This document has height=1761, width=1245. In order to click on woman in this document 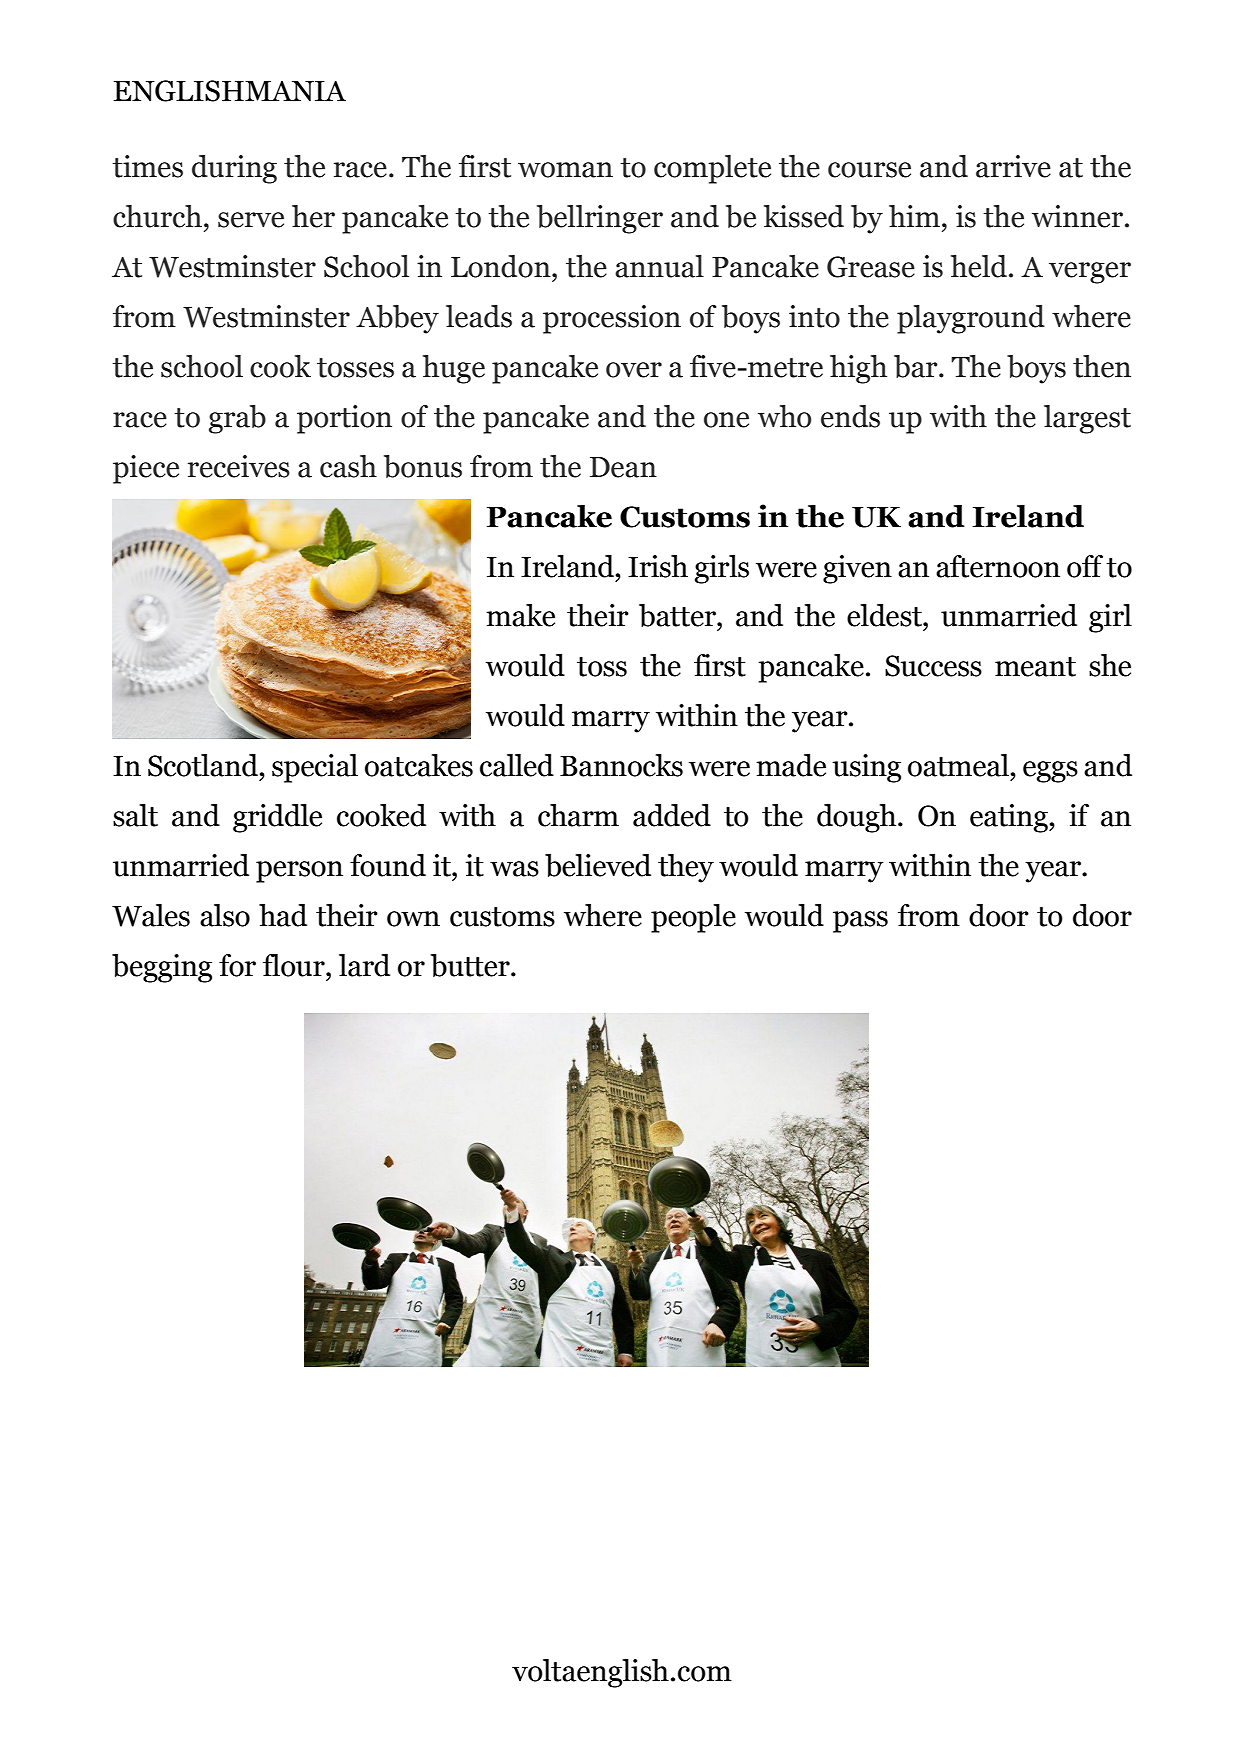, I will do `click(565, 170)`.
